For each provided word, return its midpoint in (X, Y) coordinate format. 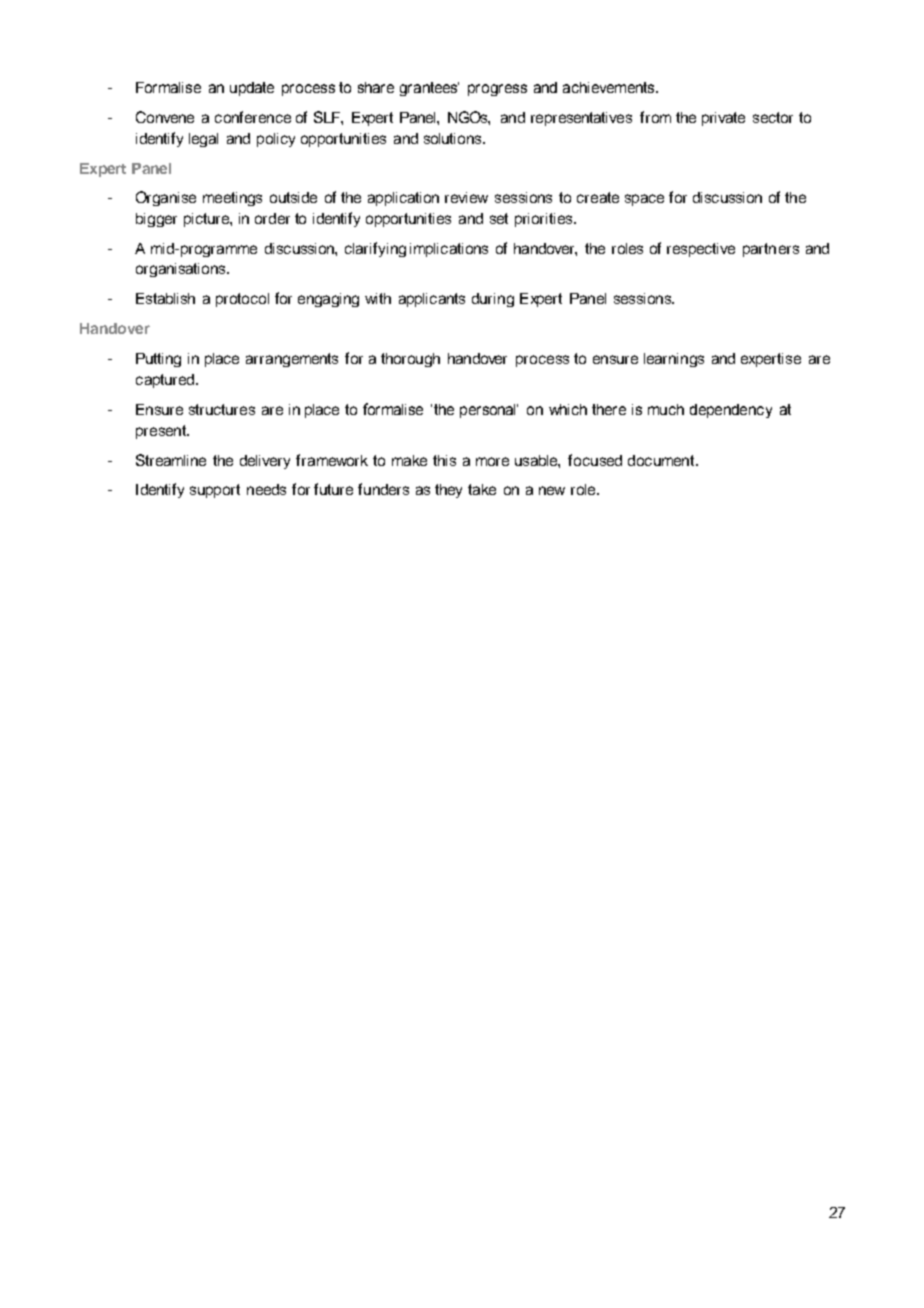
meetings (232, 199)
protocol (242, 300)
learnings (674, 360)
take (482, 489)
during (493, 300)
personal (489, 411)
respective (701, 250)
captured (166, 381)
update (252, 89)
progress (497, 90)
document (661, 460)
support (215, 491)
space (644, 200)
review (466, 197)
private (723, 119)
